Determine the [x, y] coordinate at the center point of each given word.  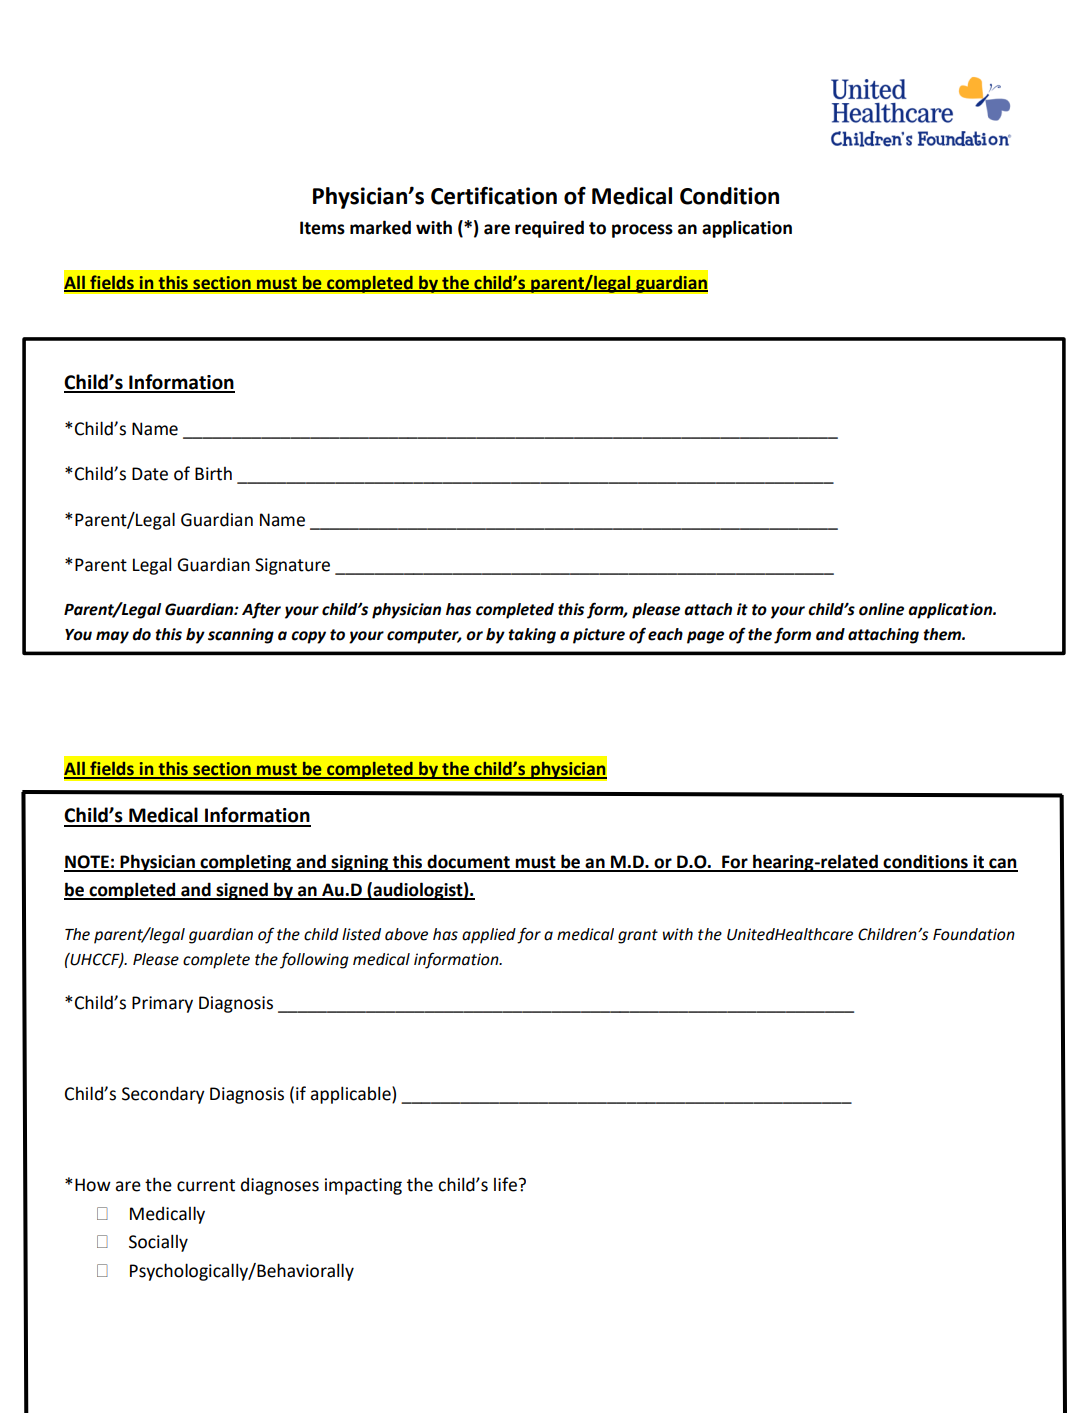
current [206, 1185]
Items [322, 228]
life [505, 1184]
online [881, 609]
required [549, 229]
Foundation [974, 934]
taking [532, 636]
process [642, 231]
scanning [241, 636]
